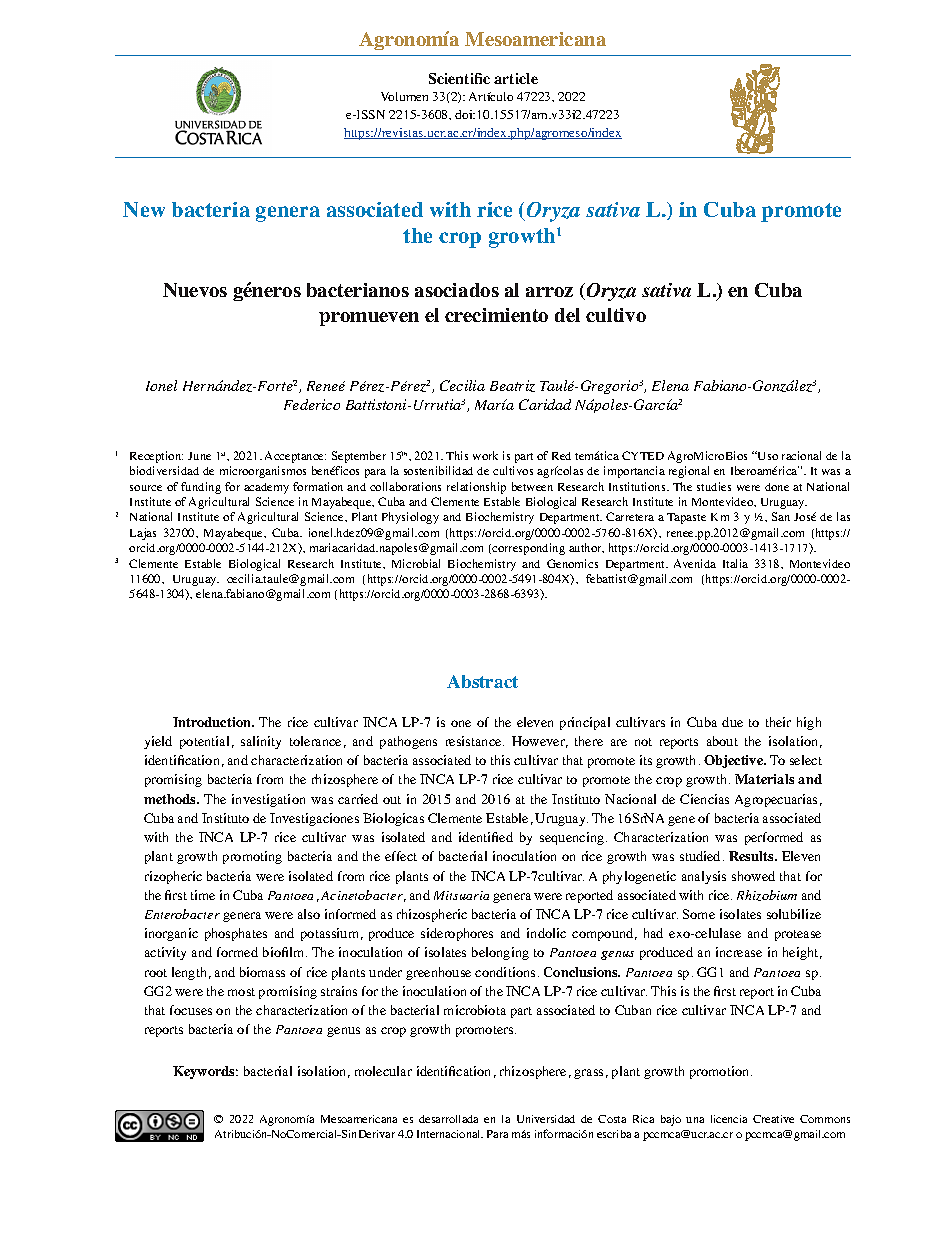  What do you see at coordinates (735, 563) in the document?
I see `Italia` at bounding box center [735, 563].
